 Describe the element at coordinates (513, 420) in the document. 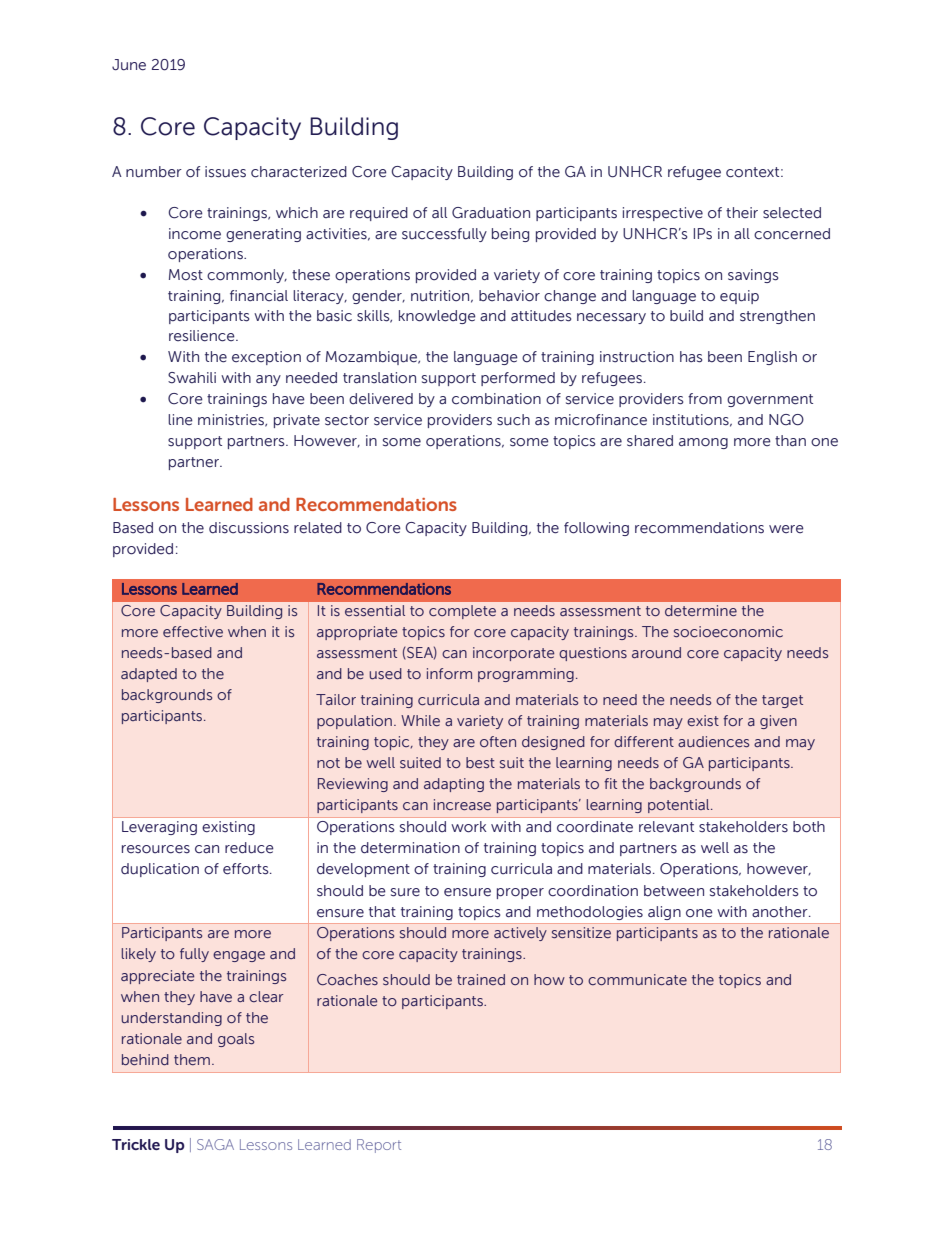

I see `such` at that location.
